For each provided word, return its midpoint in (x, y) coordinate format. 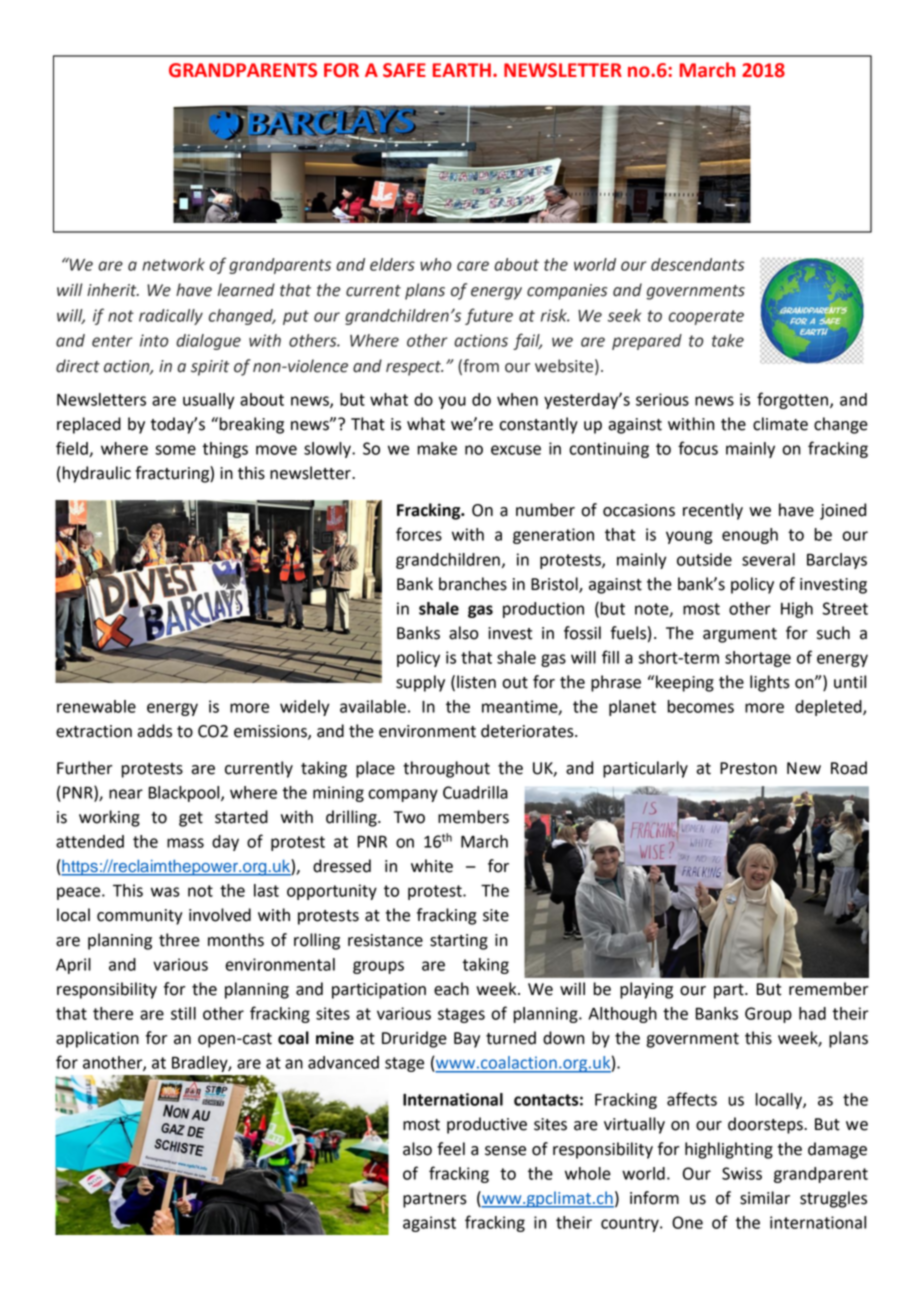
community (139, 917)
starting (459, 942)
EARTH (462, 70)
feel (451, 1149)
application (97, 1039)
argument (740, 635)
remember (828, 989)
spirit (210, 368)
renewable (96, 706)
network (173, 264)
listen (476, 682)
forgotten (792, 400)
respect (414, 368)
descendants (698, 264)
